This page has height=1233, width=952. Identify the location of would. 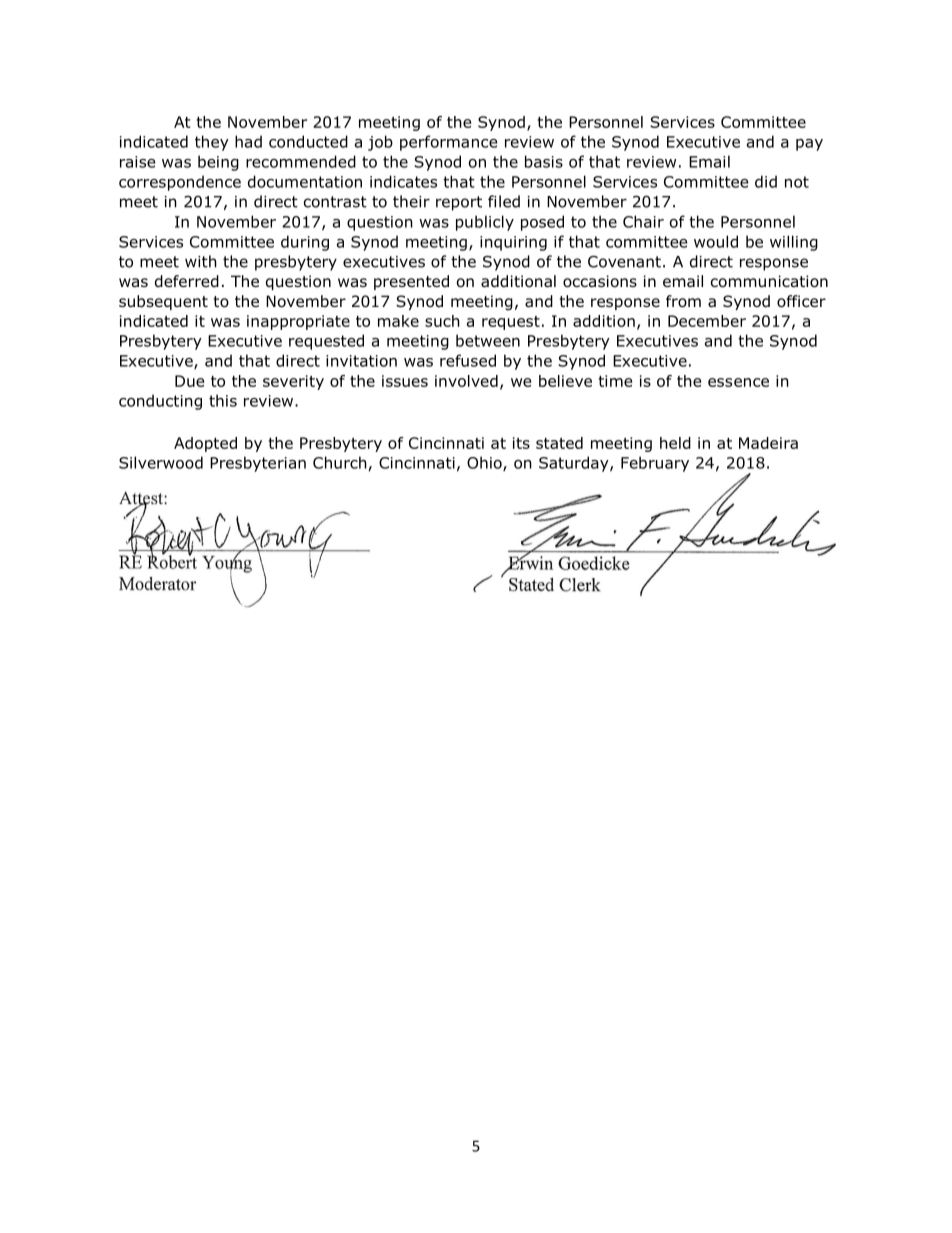
(716, 241).
